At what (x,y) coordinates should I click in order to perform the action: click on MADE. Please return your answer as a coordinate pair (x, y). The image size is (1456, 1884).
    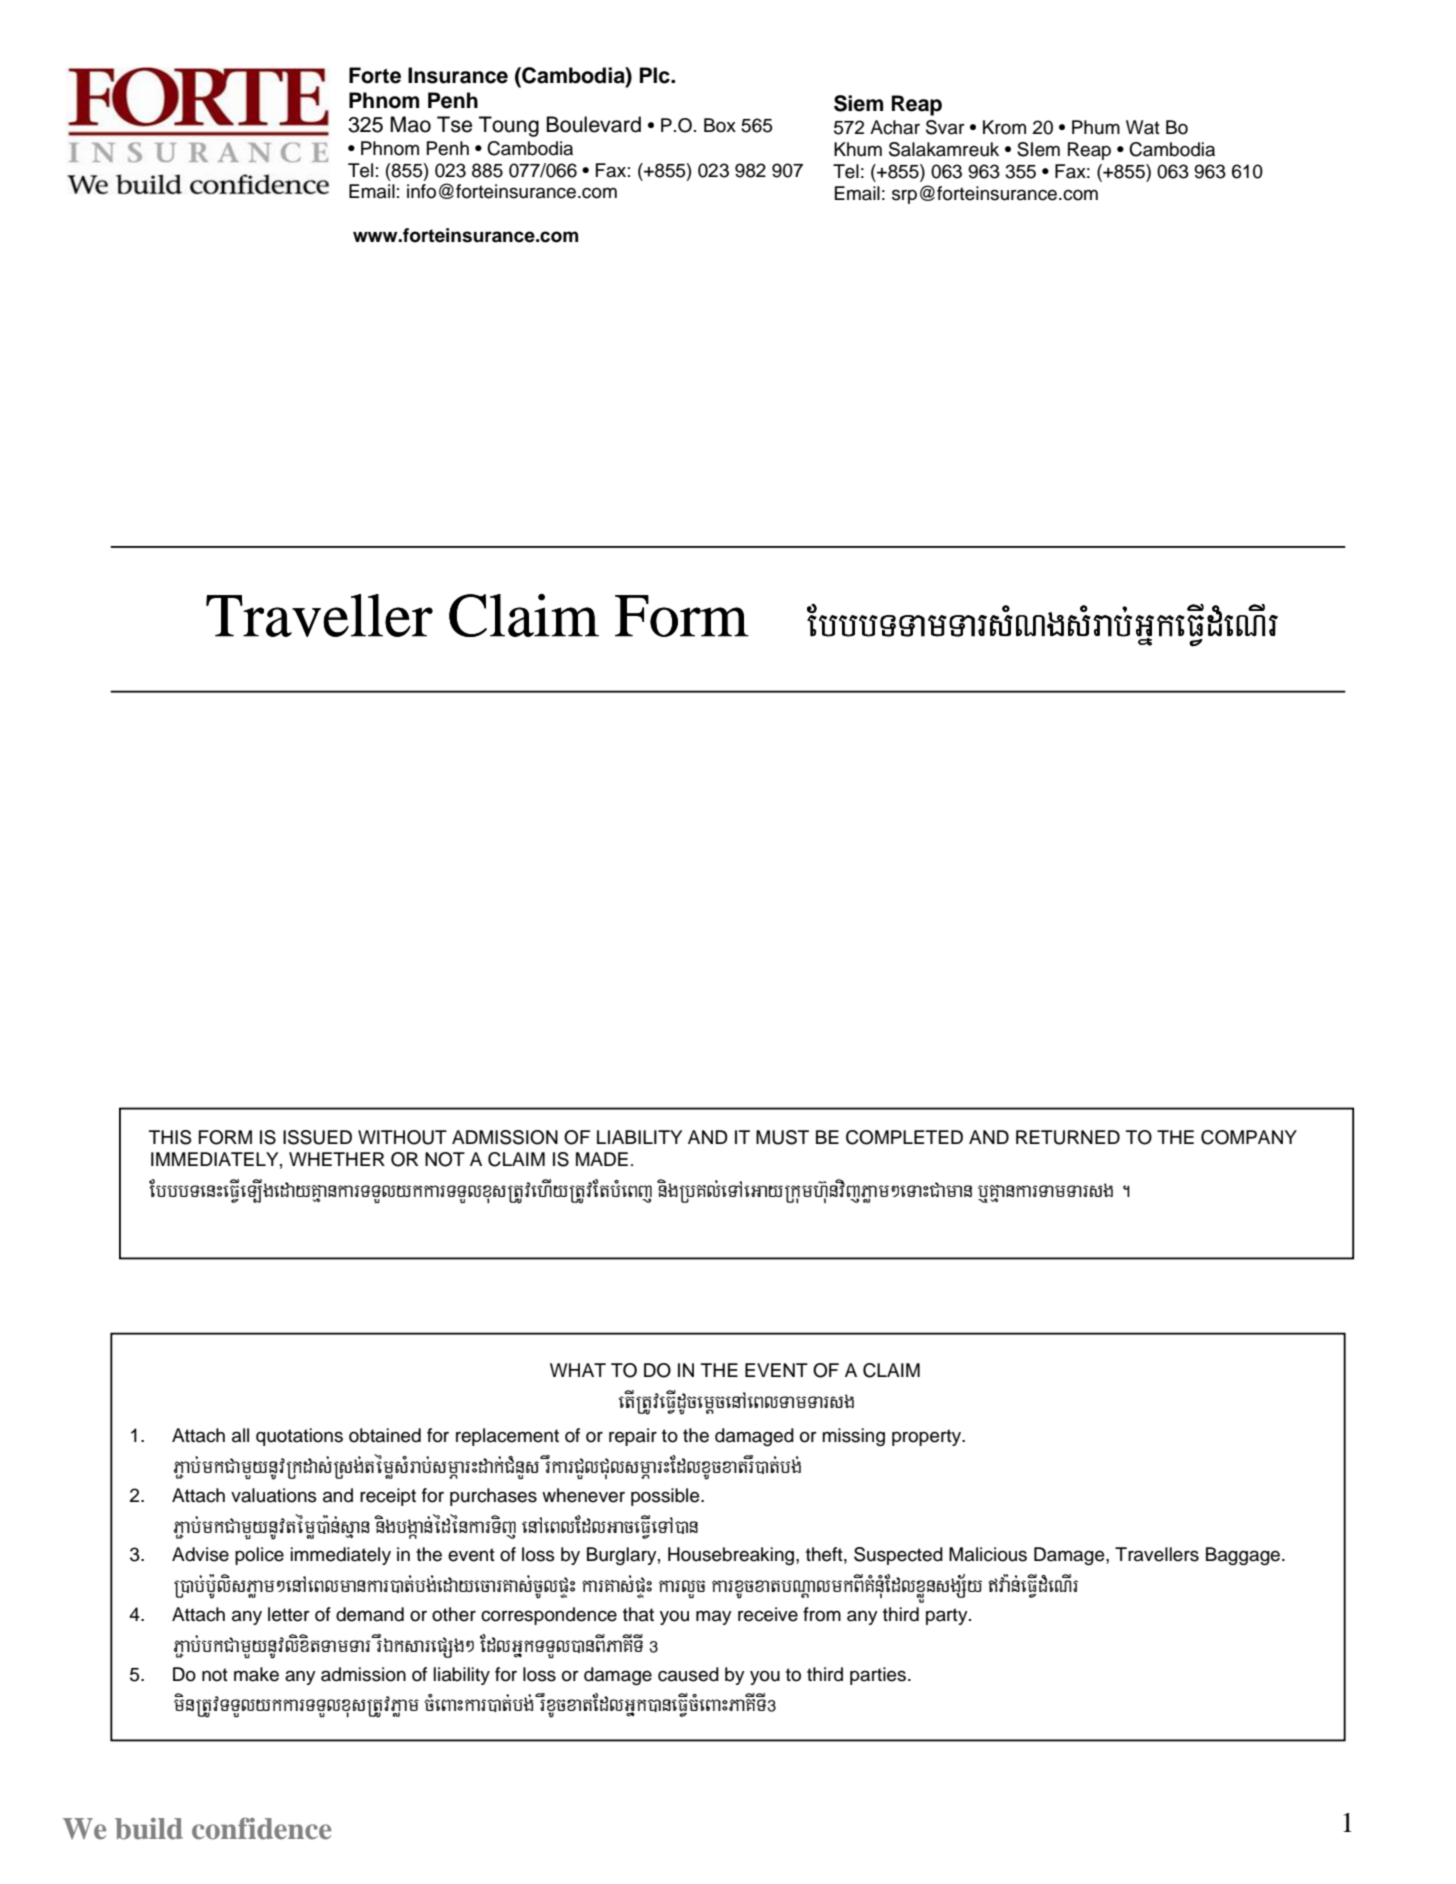
    Looking at the image, I should click on (602, 1159).
